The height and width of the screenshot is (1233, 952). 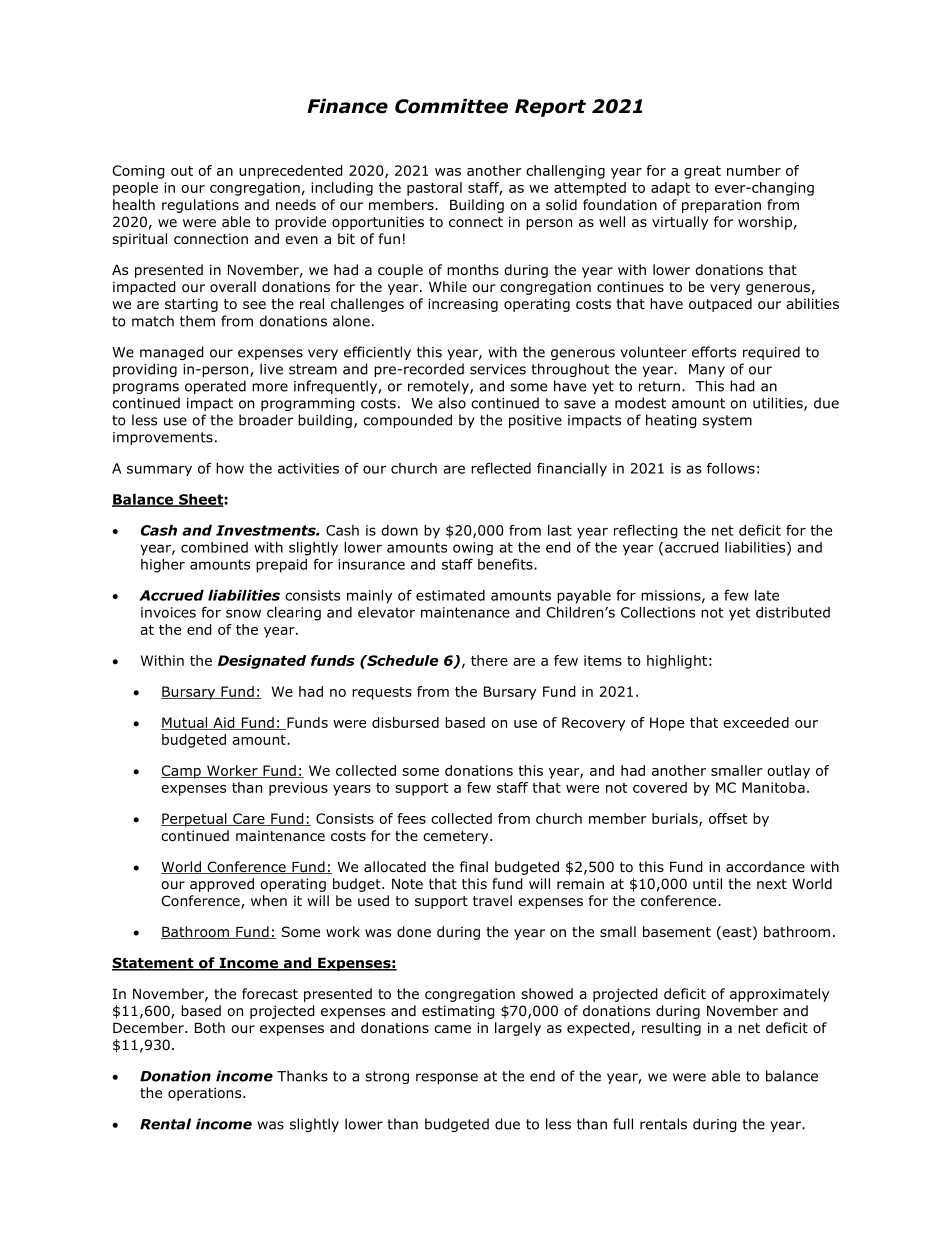 I want to click on great, so click(x=702, y=172).
